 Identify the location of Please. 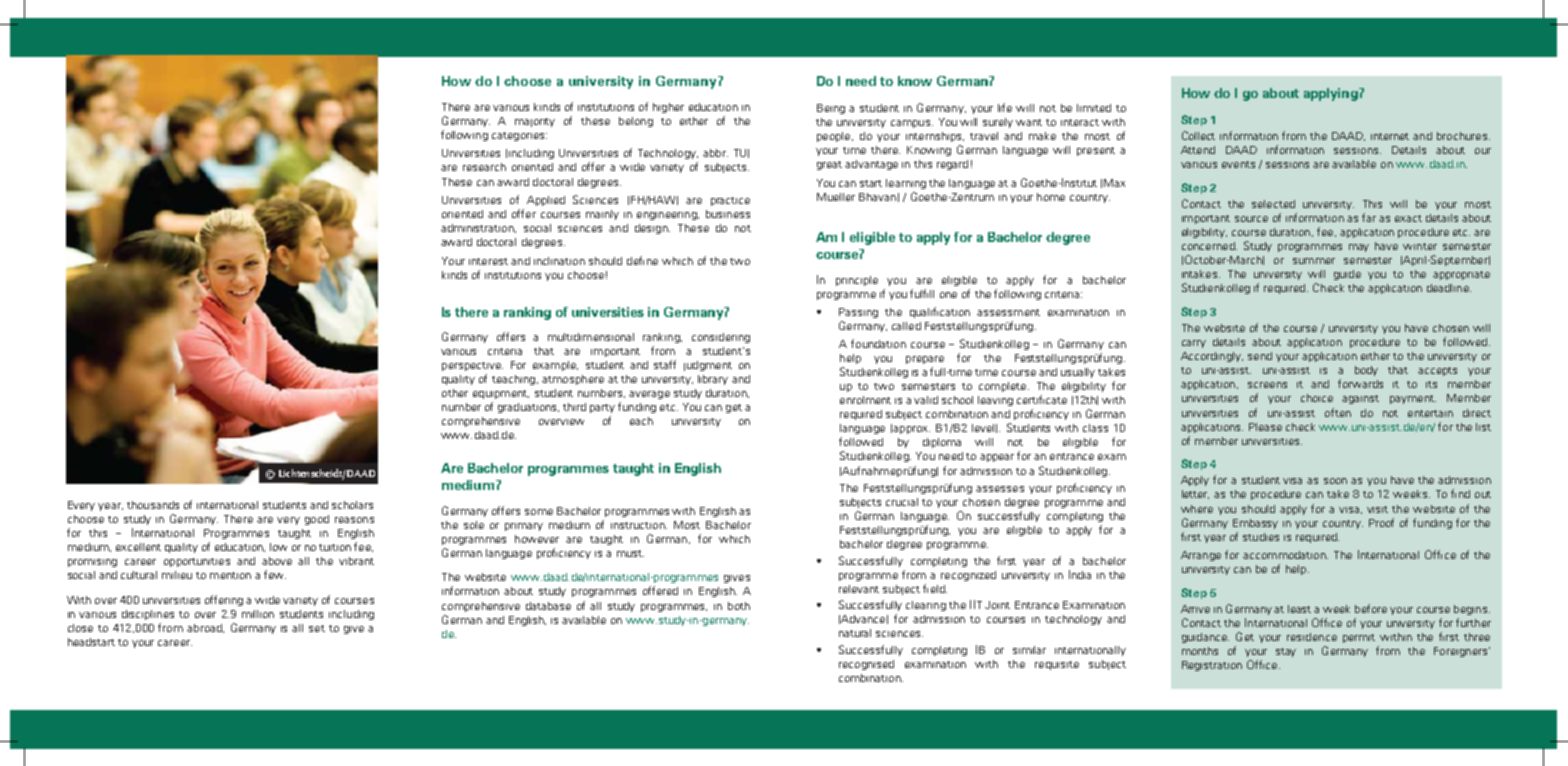
(1265, 427).
